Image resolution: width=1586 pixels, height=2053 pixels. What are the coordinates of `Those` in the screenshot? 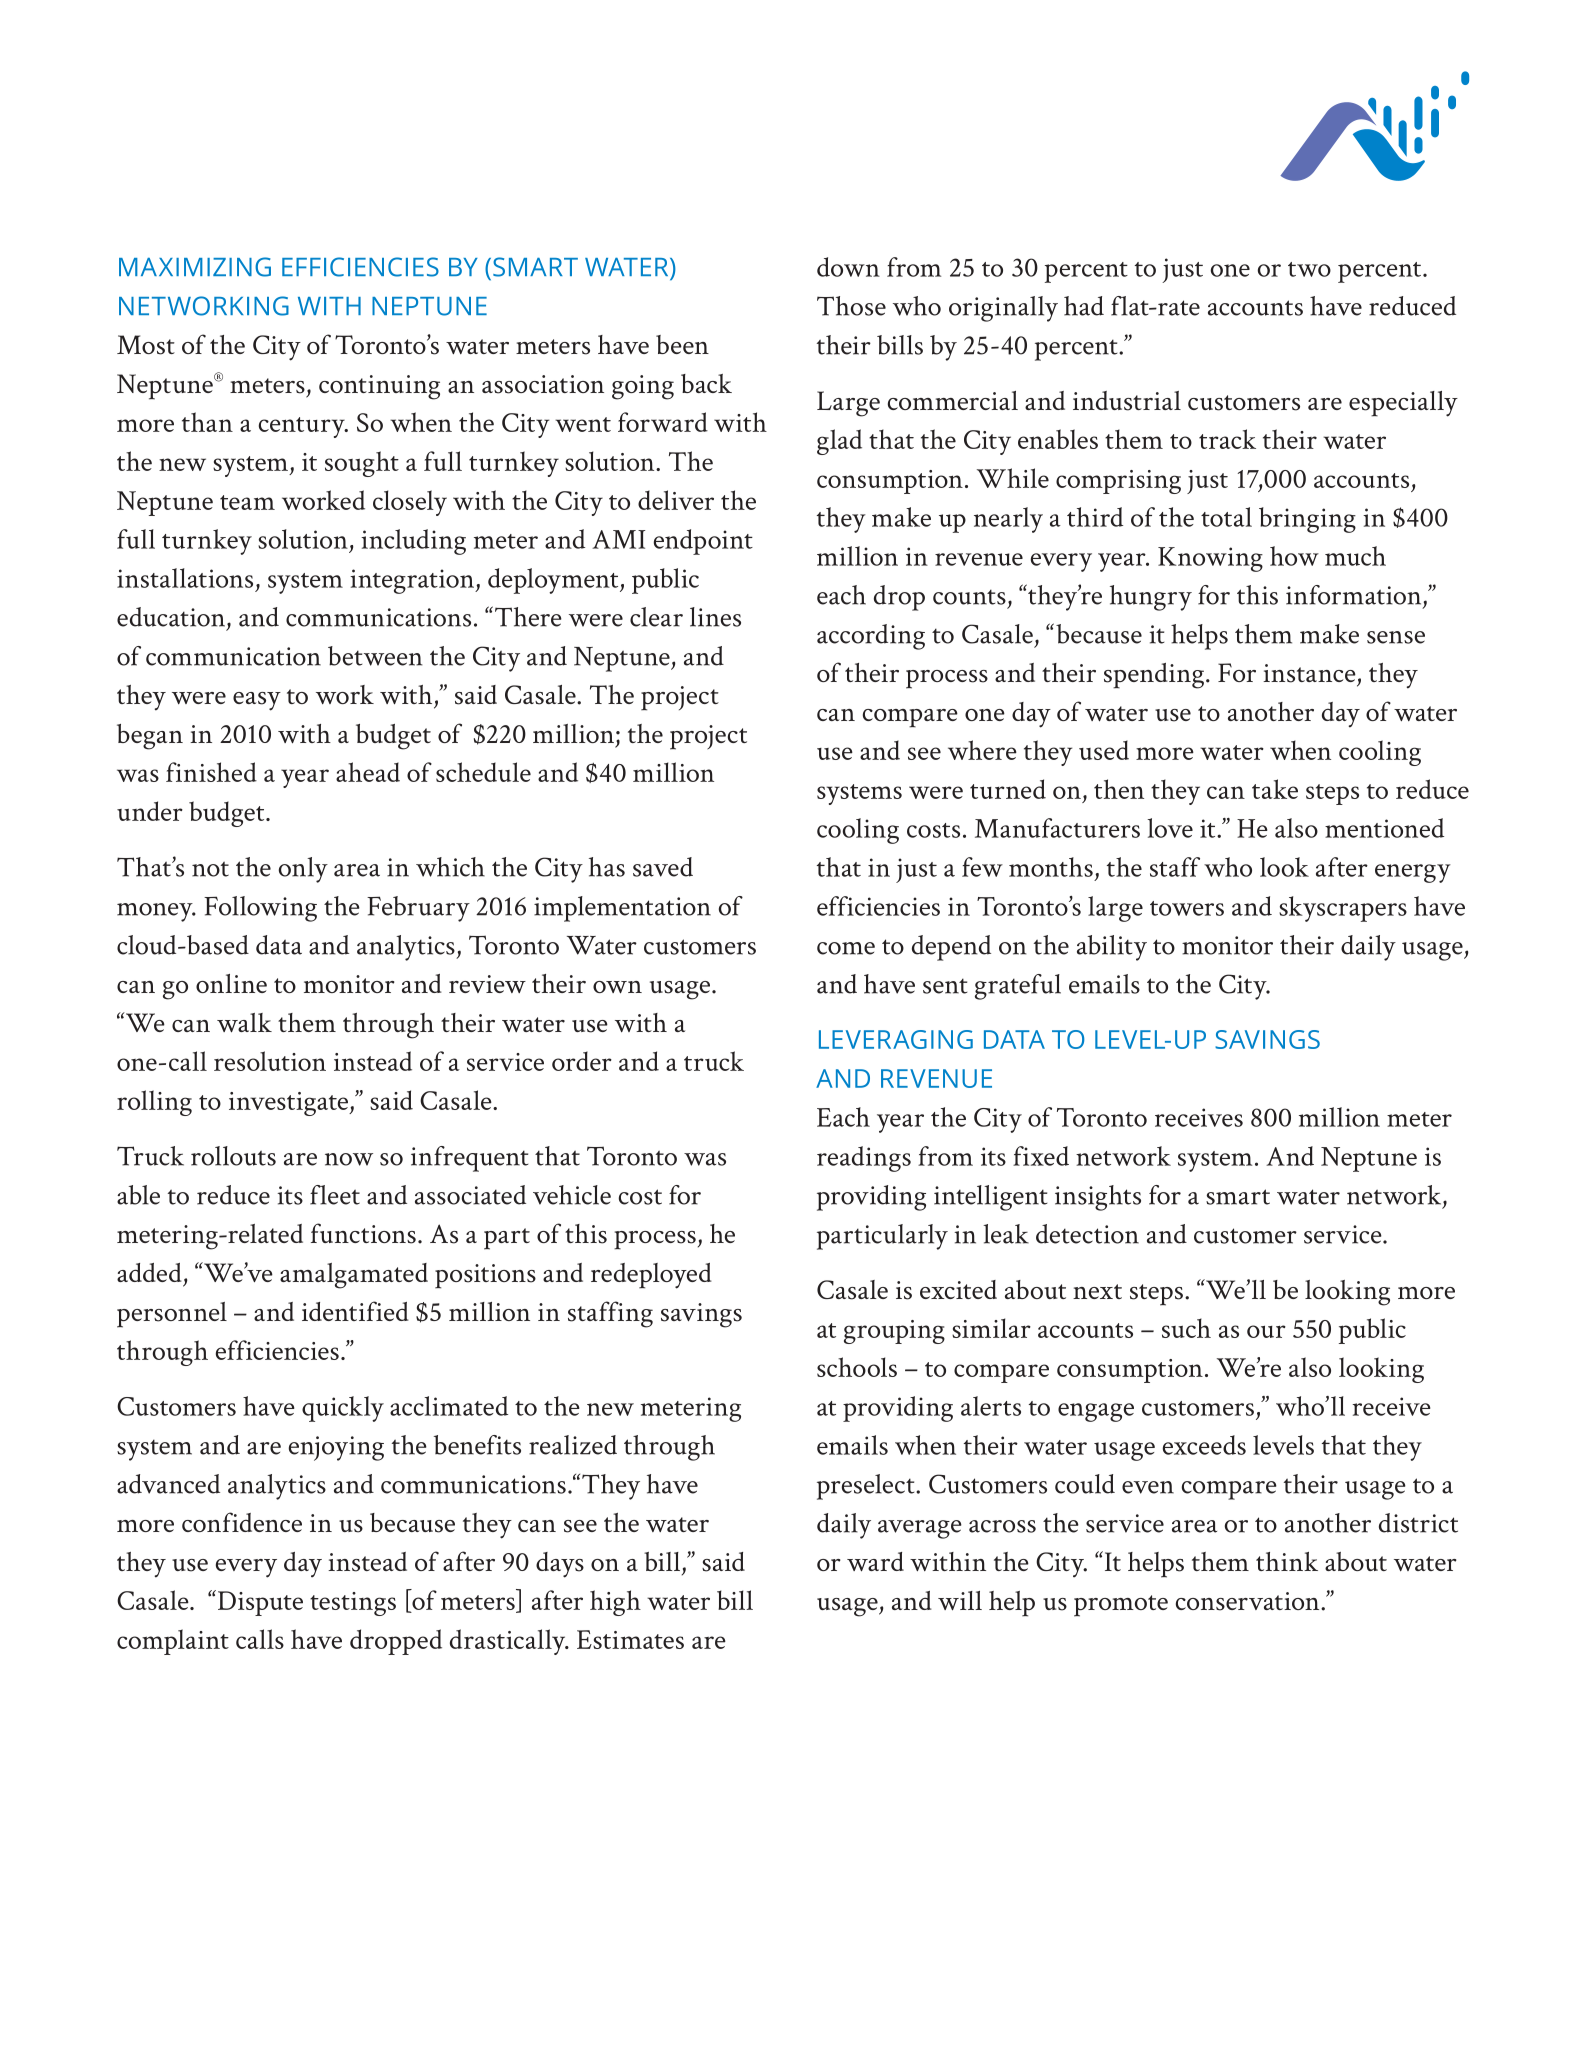 It's located at (851, 306).
